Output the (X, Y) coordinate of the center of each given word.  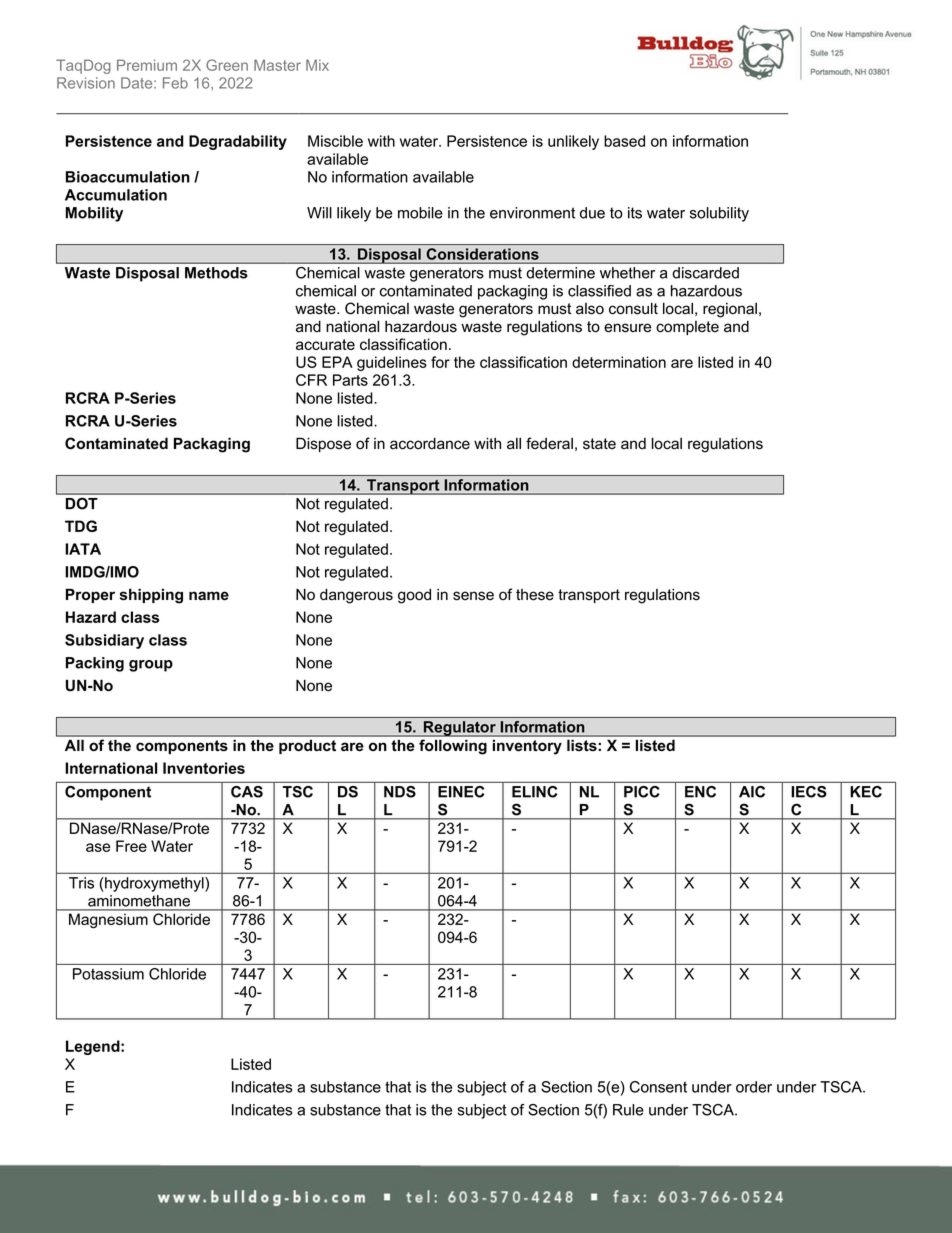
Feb (175, 83)
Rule (628, 1110)
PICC (641, 792)
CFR (311, 380)
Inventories (204, 768)
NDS (400, 792)
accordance (430, 443)
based (624, 141)
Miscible (335, 141)
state (599, 444)
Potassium (108, 974)
